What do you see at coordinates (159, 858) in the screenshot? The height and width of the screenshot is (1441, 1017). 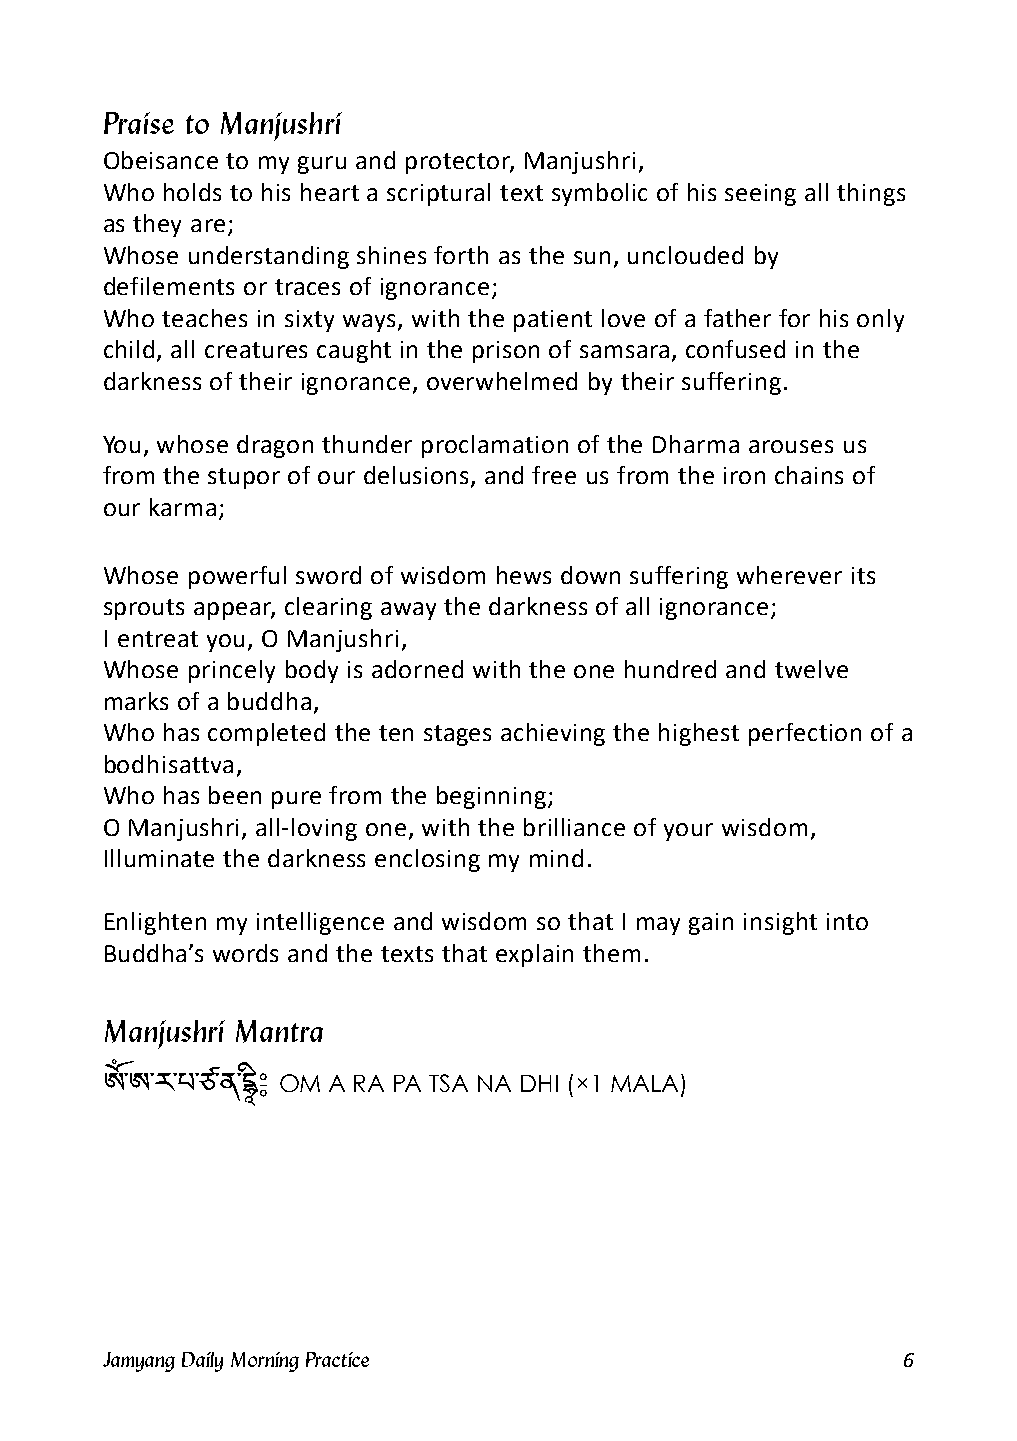 I see `Illuminate` at bounding box center [159, 858].
